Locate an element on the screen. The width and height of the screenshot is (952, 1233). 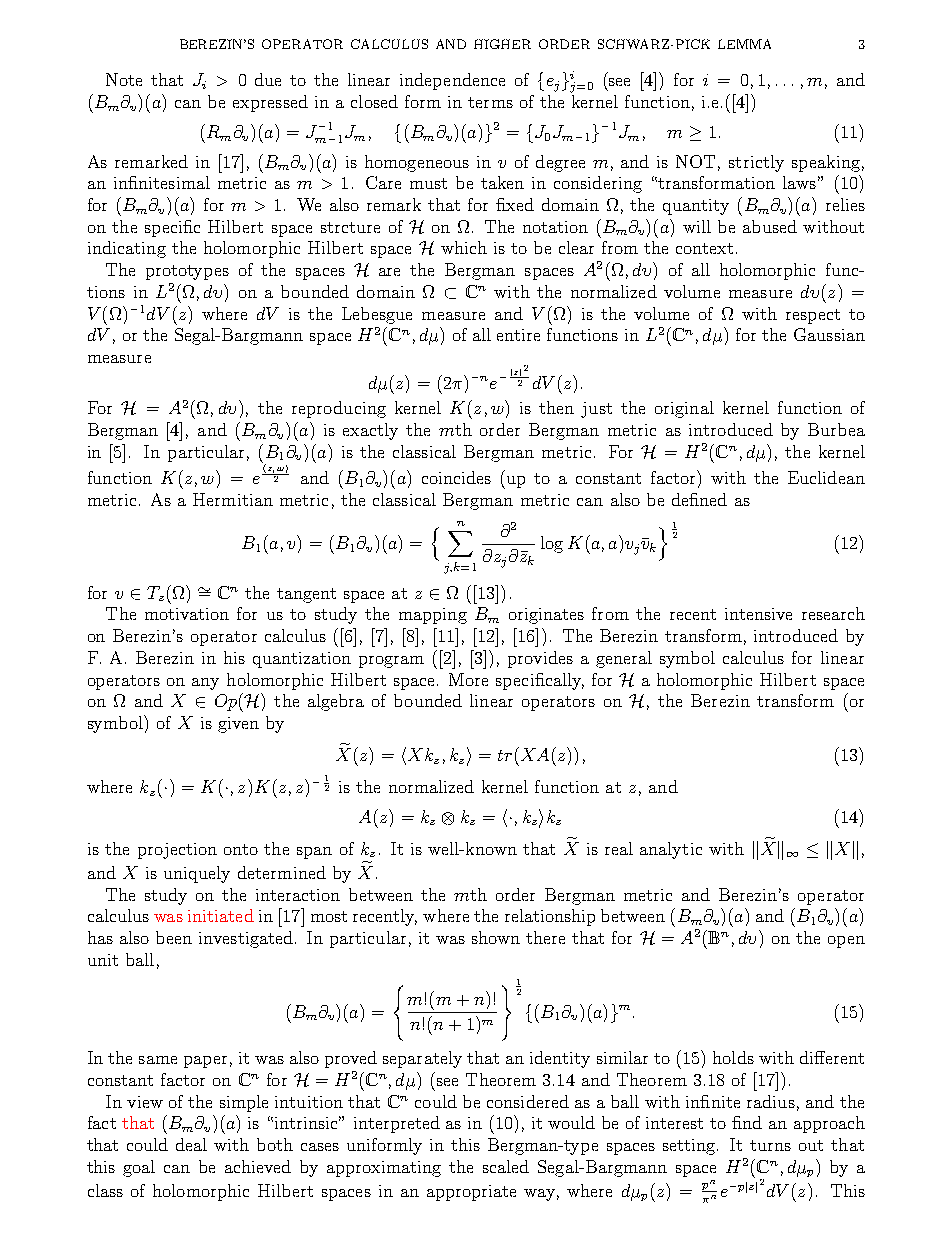
scaled is located at coordinates (506, 1166).
